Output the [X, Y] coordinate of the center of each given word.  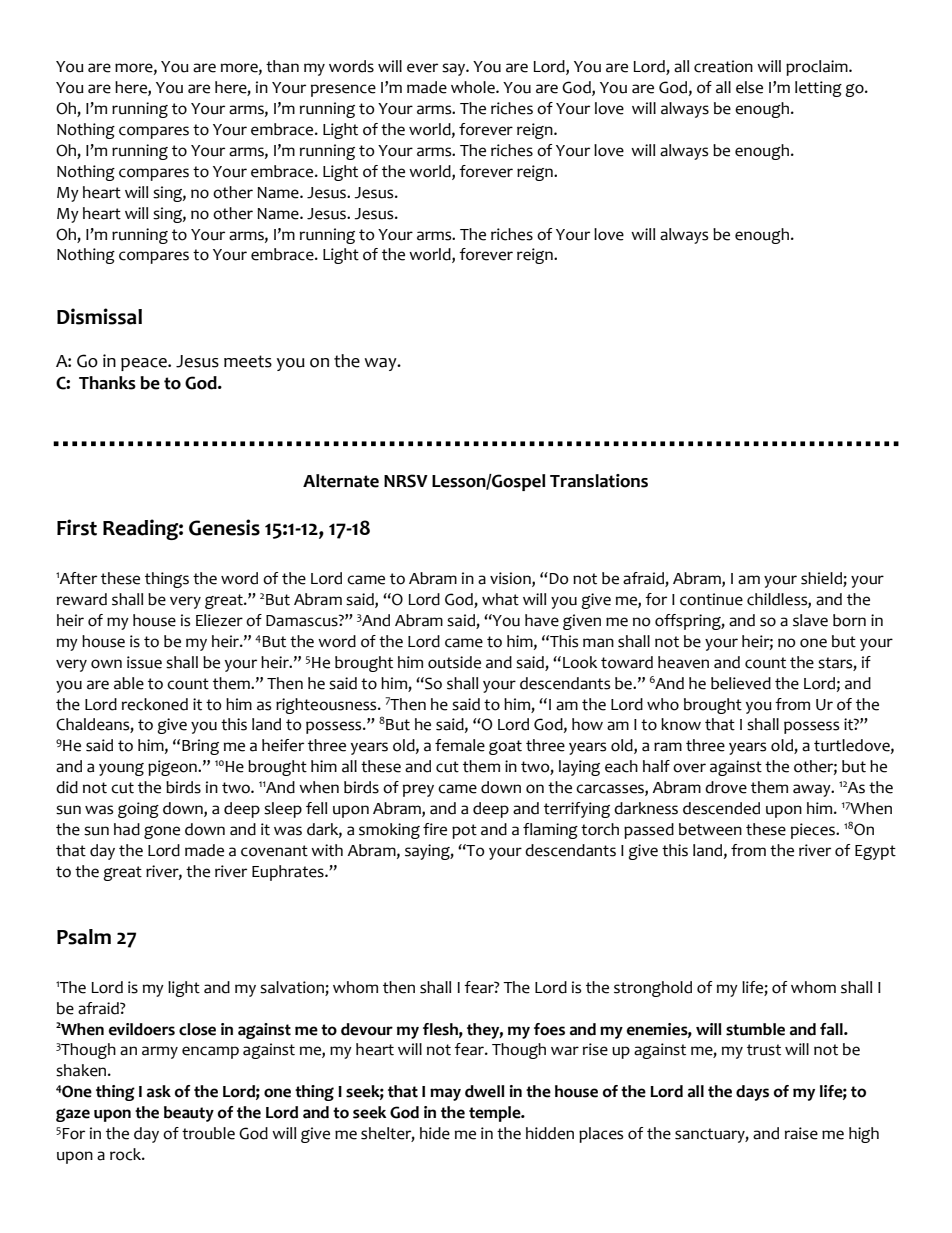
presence [343, 90]
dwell [485, 1091]
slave [810, 620]
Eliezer [219, 620]
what [500, 599]
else [749, 87]
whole [474, 87]
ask [159, 1091]
